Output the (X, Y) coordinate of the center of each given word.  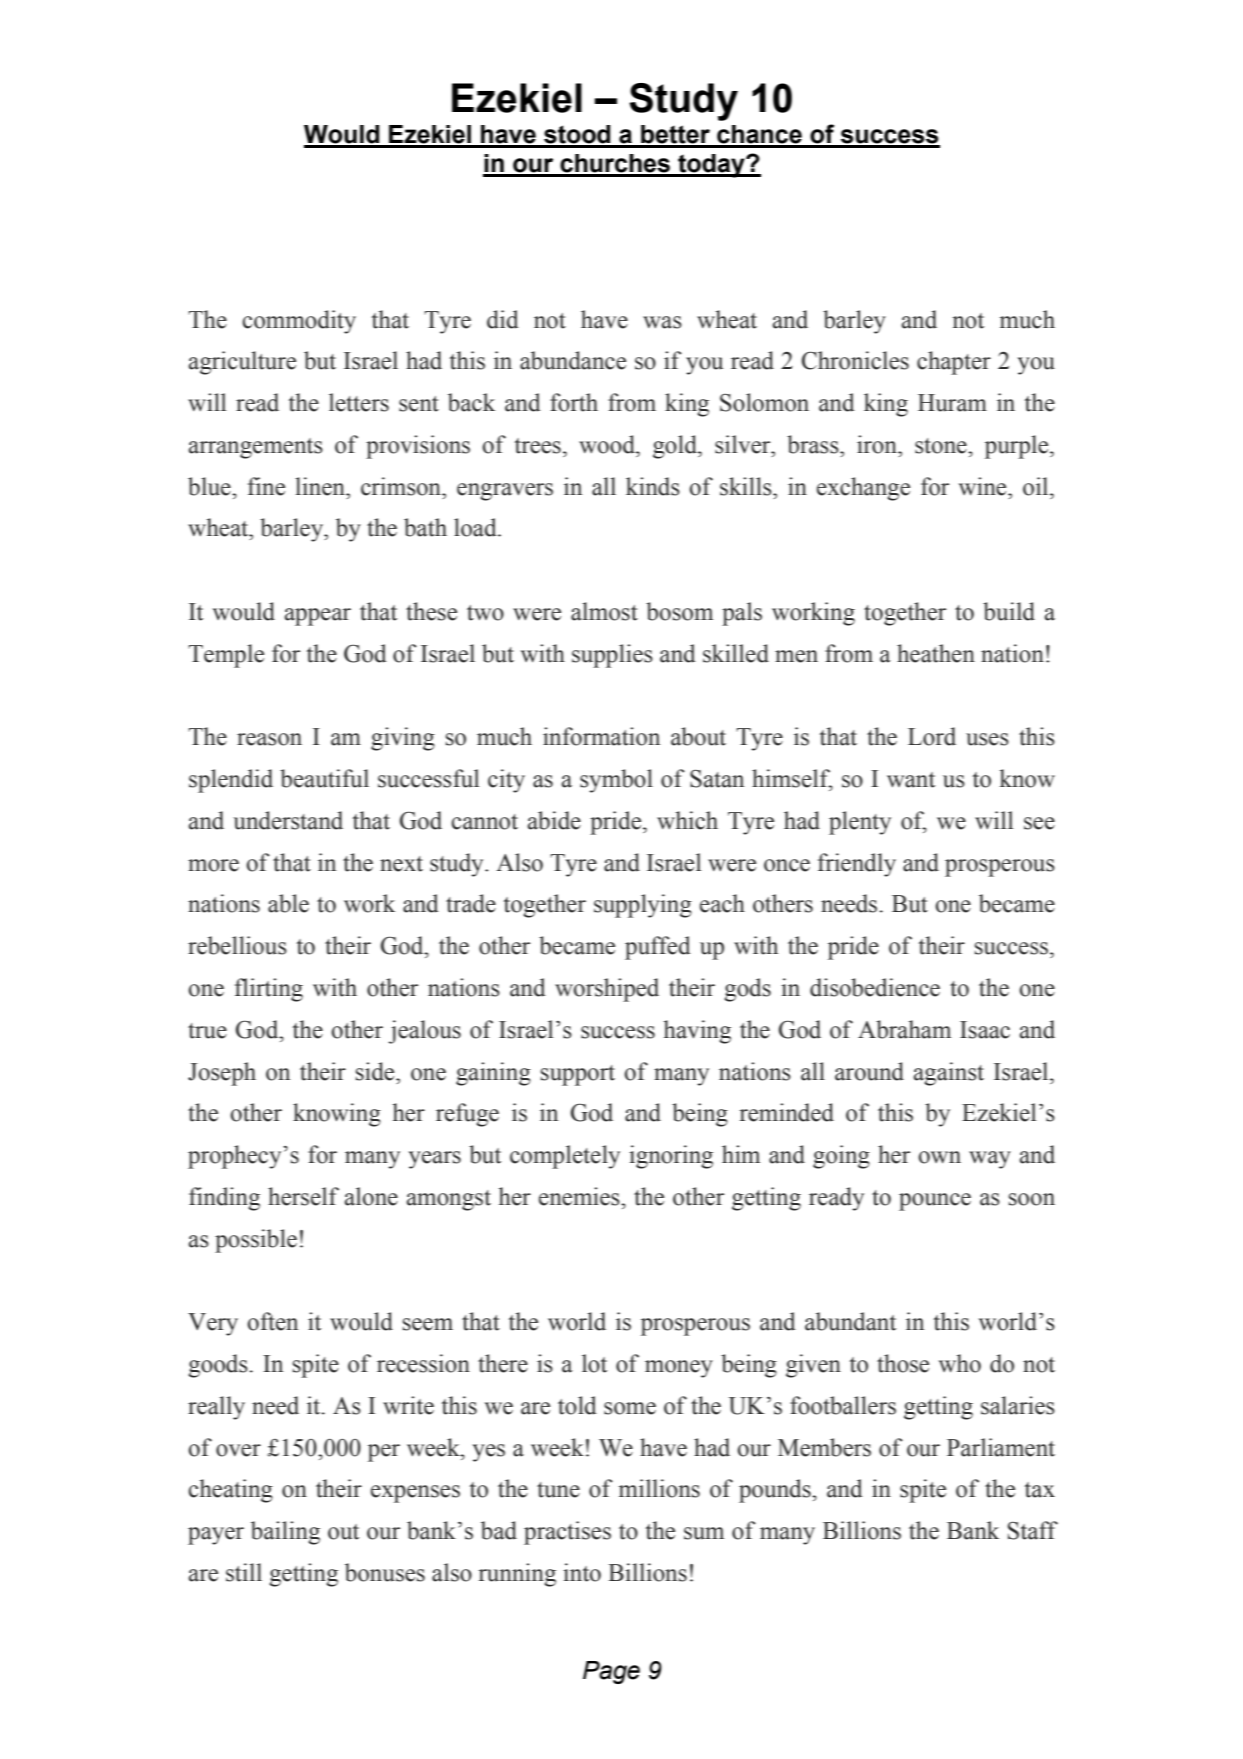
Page (611, 1672)
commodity (299, 322)
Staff (1033, 1530)
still (244, 1572)
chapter (954, 363)
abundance (573, 360)
